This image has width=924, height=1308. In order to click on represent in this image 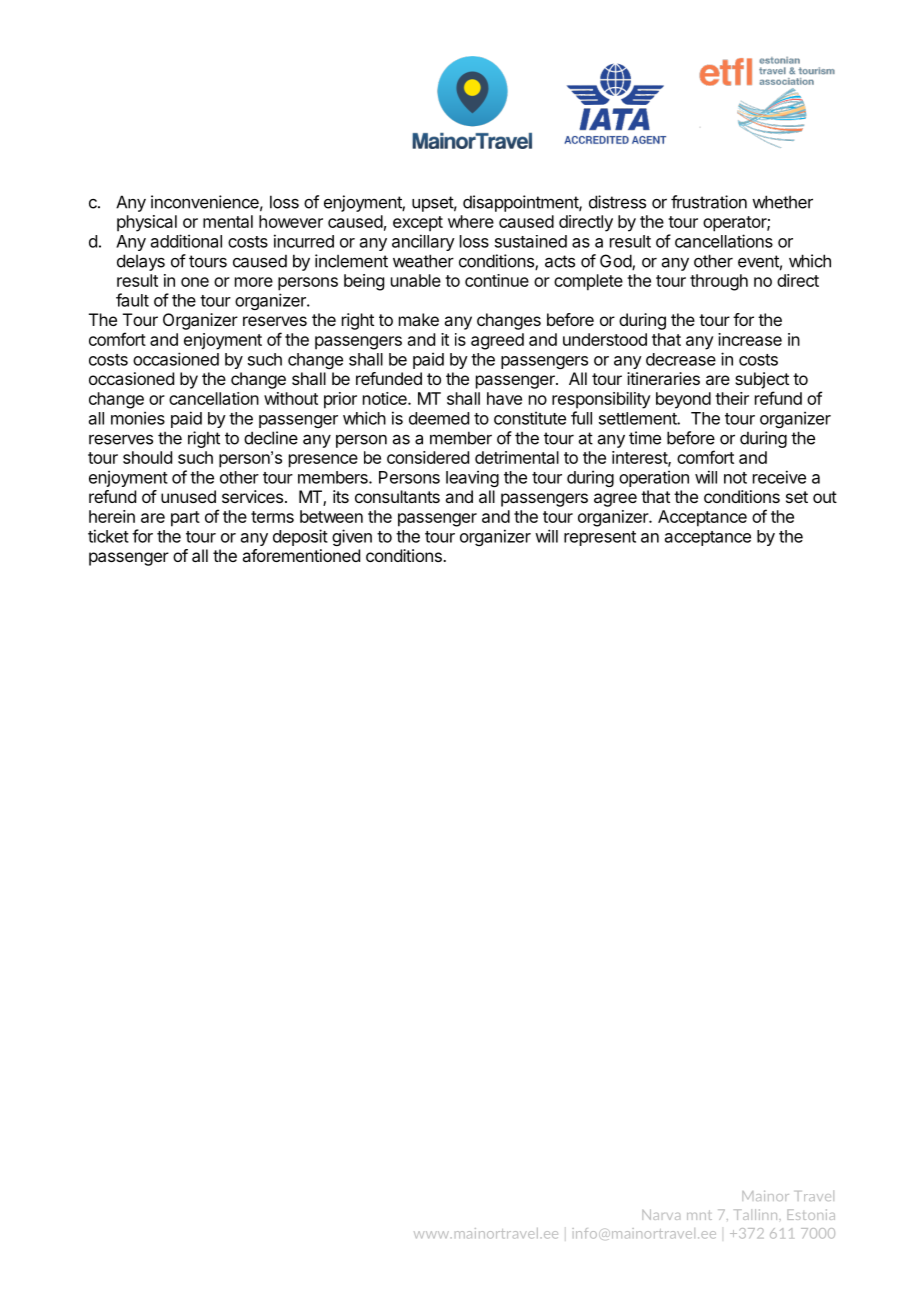, I will do `click(600, 538)`.
